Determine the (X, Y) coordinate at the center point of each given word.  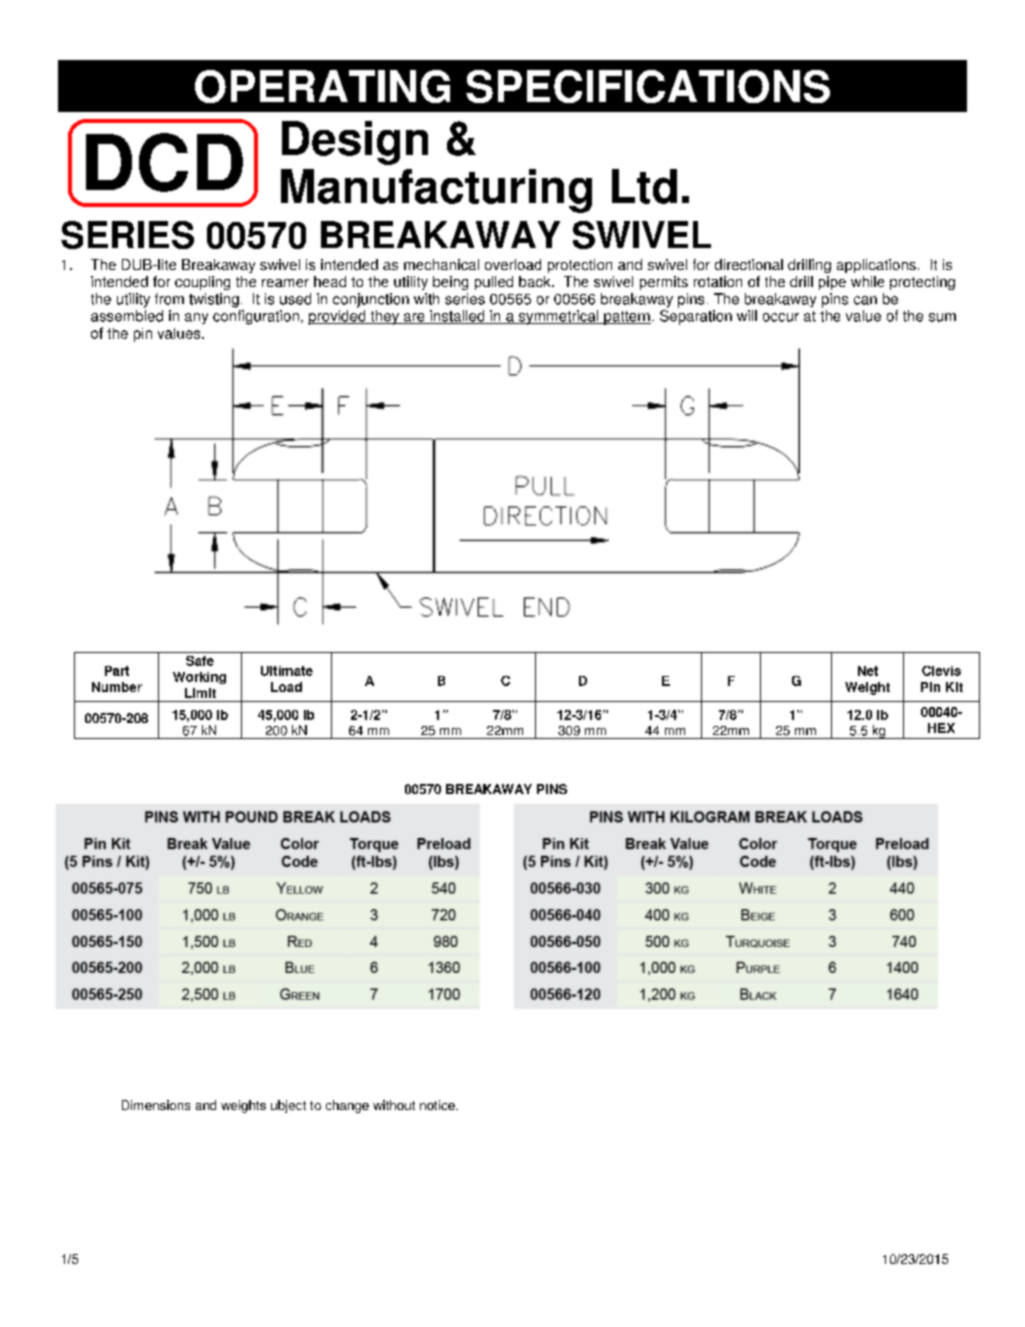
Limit (200, 693)
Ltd (644, 186)
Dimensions (156, 1105)
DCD (164, 162)
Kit (954, 687)
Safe (200, 661)
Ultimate (287, 671)
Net (868, 671)
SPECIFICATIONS (648, 86)
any (196, 318)
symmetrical (558, 317)
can (865, 300)
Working (199, 678)
